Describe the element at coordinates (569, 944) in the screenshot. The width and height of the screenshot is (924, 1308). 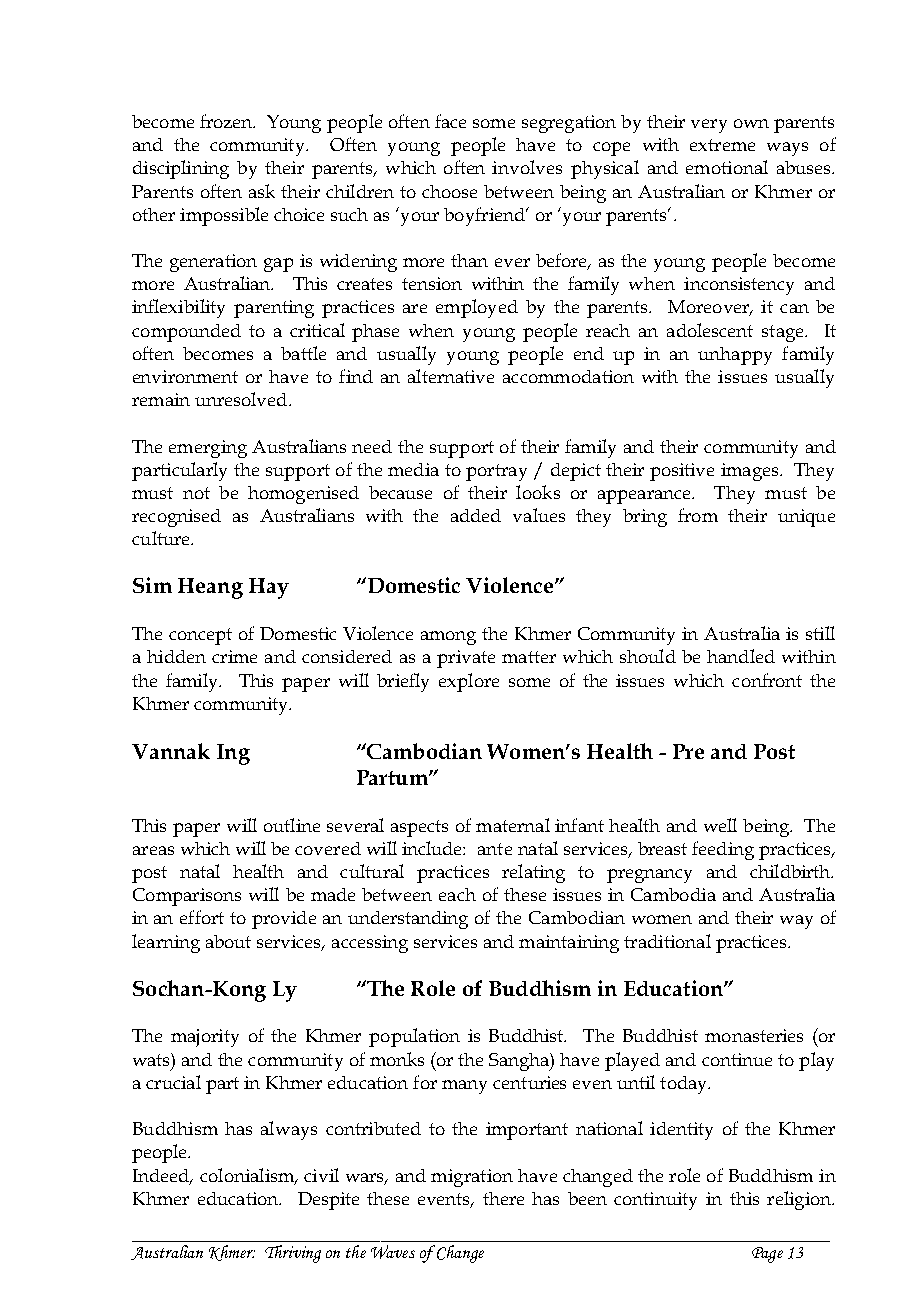
I see `maintaining` at that location.
